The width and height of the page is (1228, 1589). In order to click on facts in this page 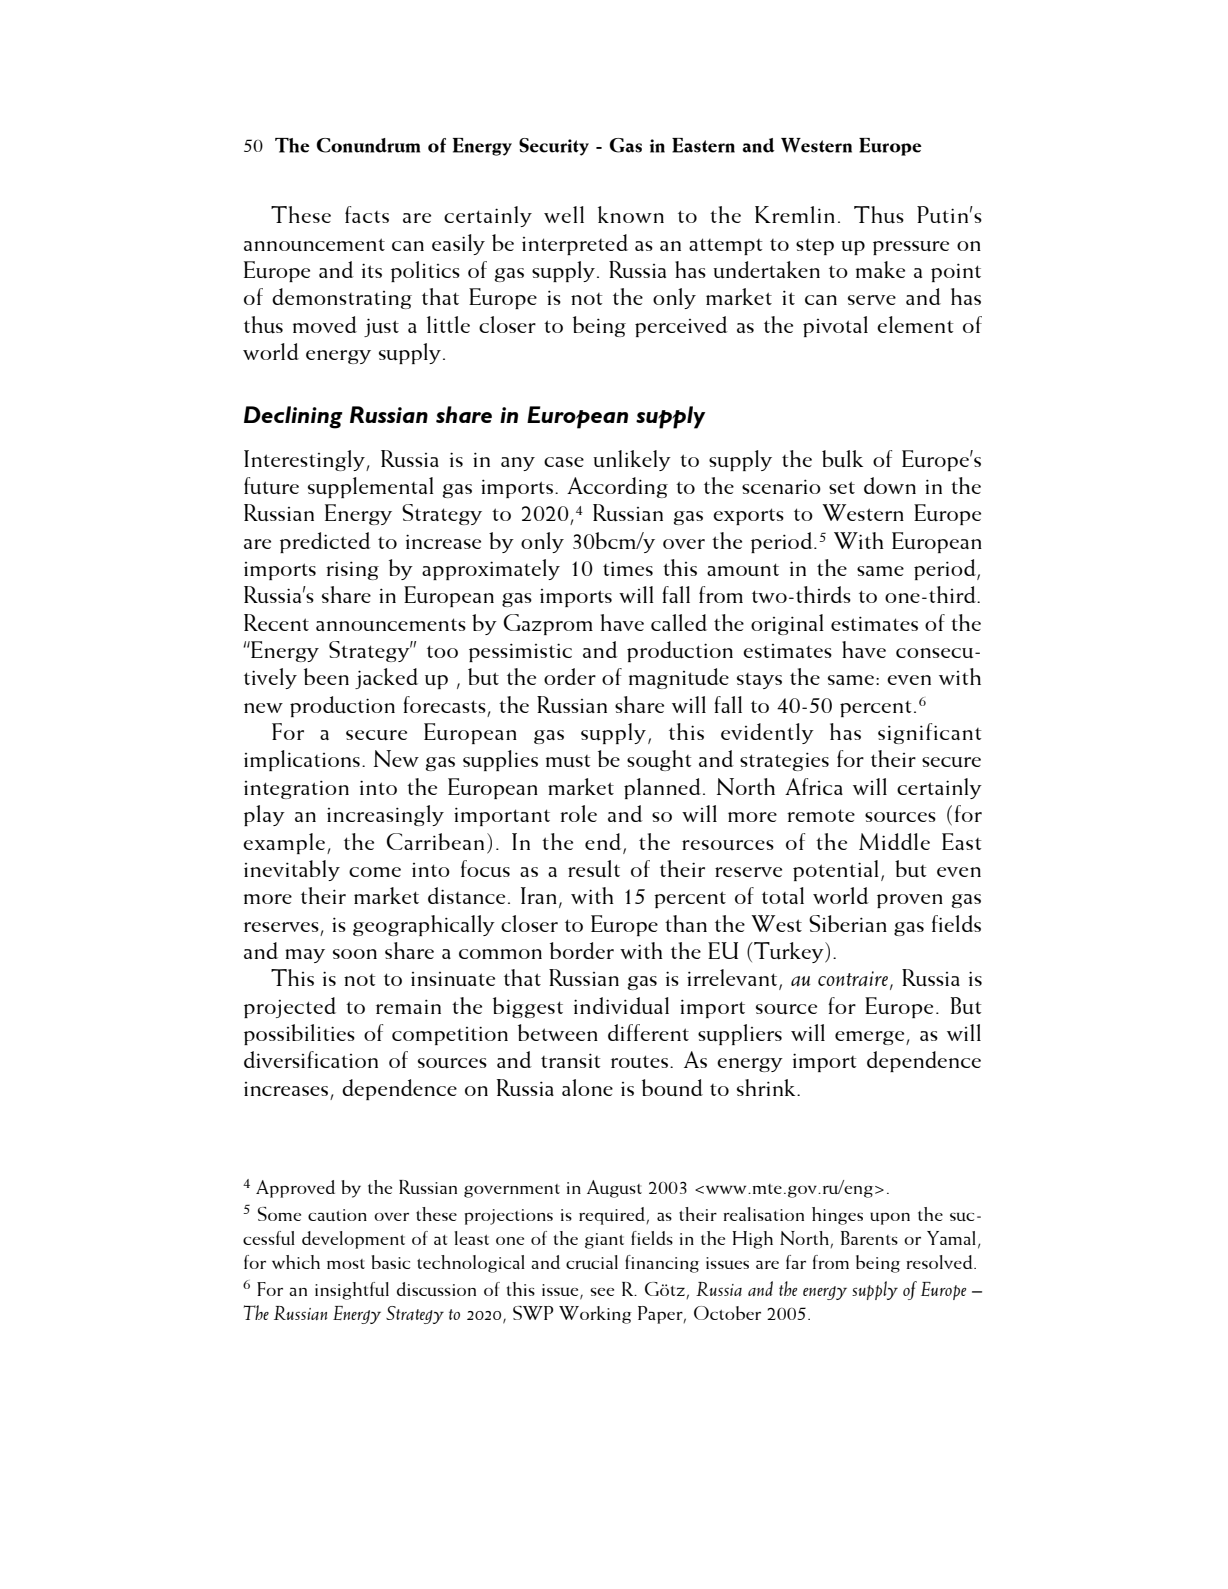, I will do `click(367, 214)`.
